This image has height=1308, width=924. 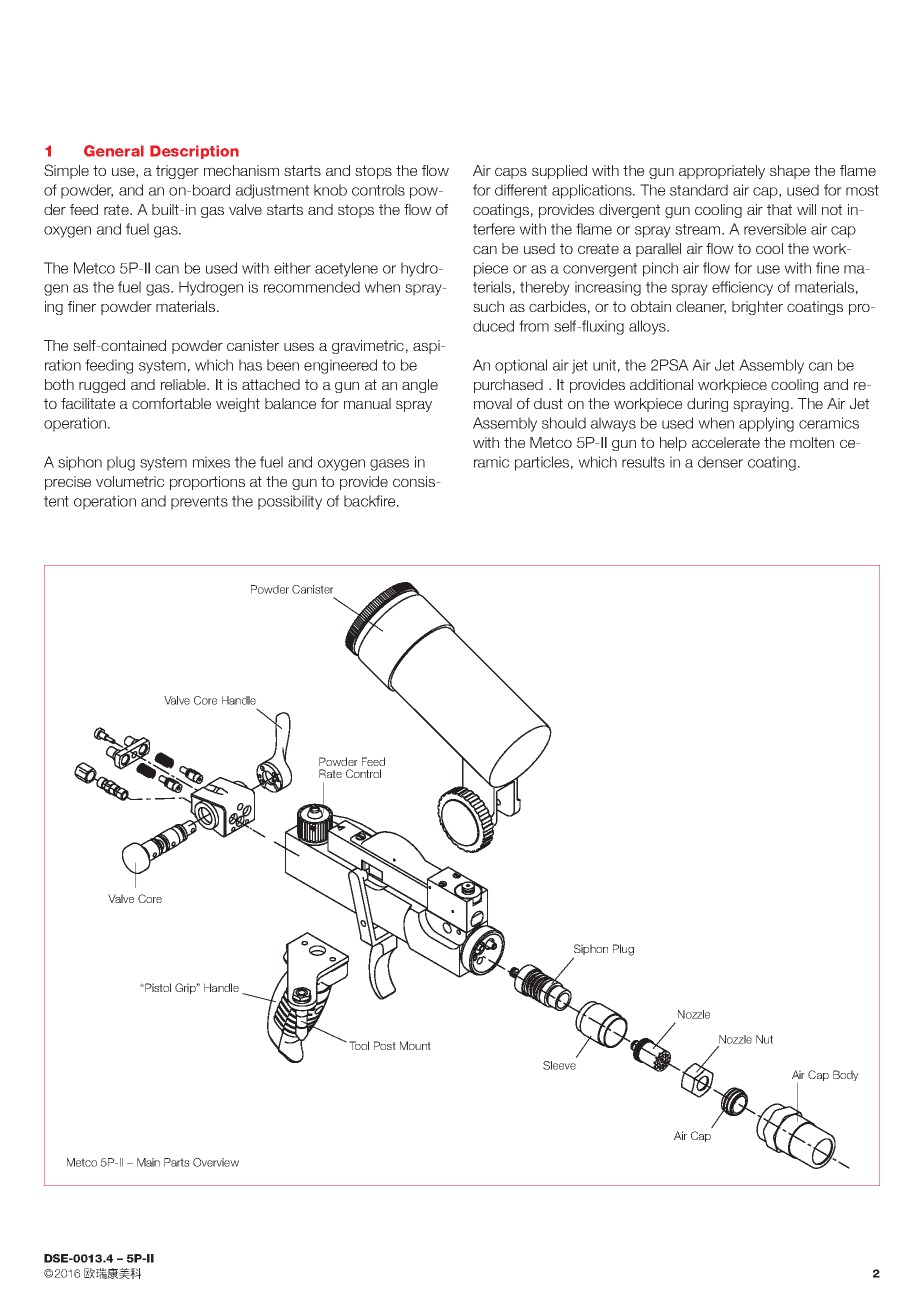 I want to click on Mount, so click(x=415, y=1045).
